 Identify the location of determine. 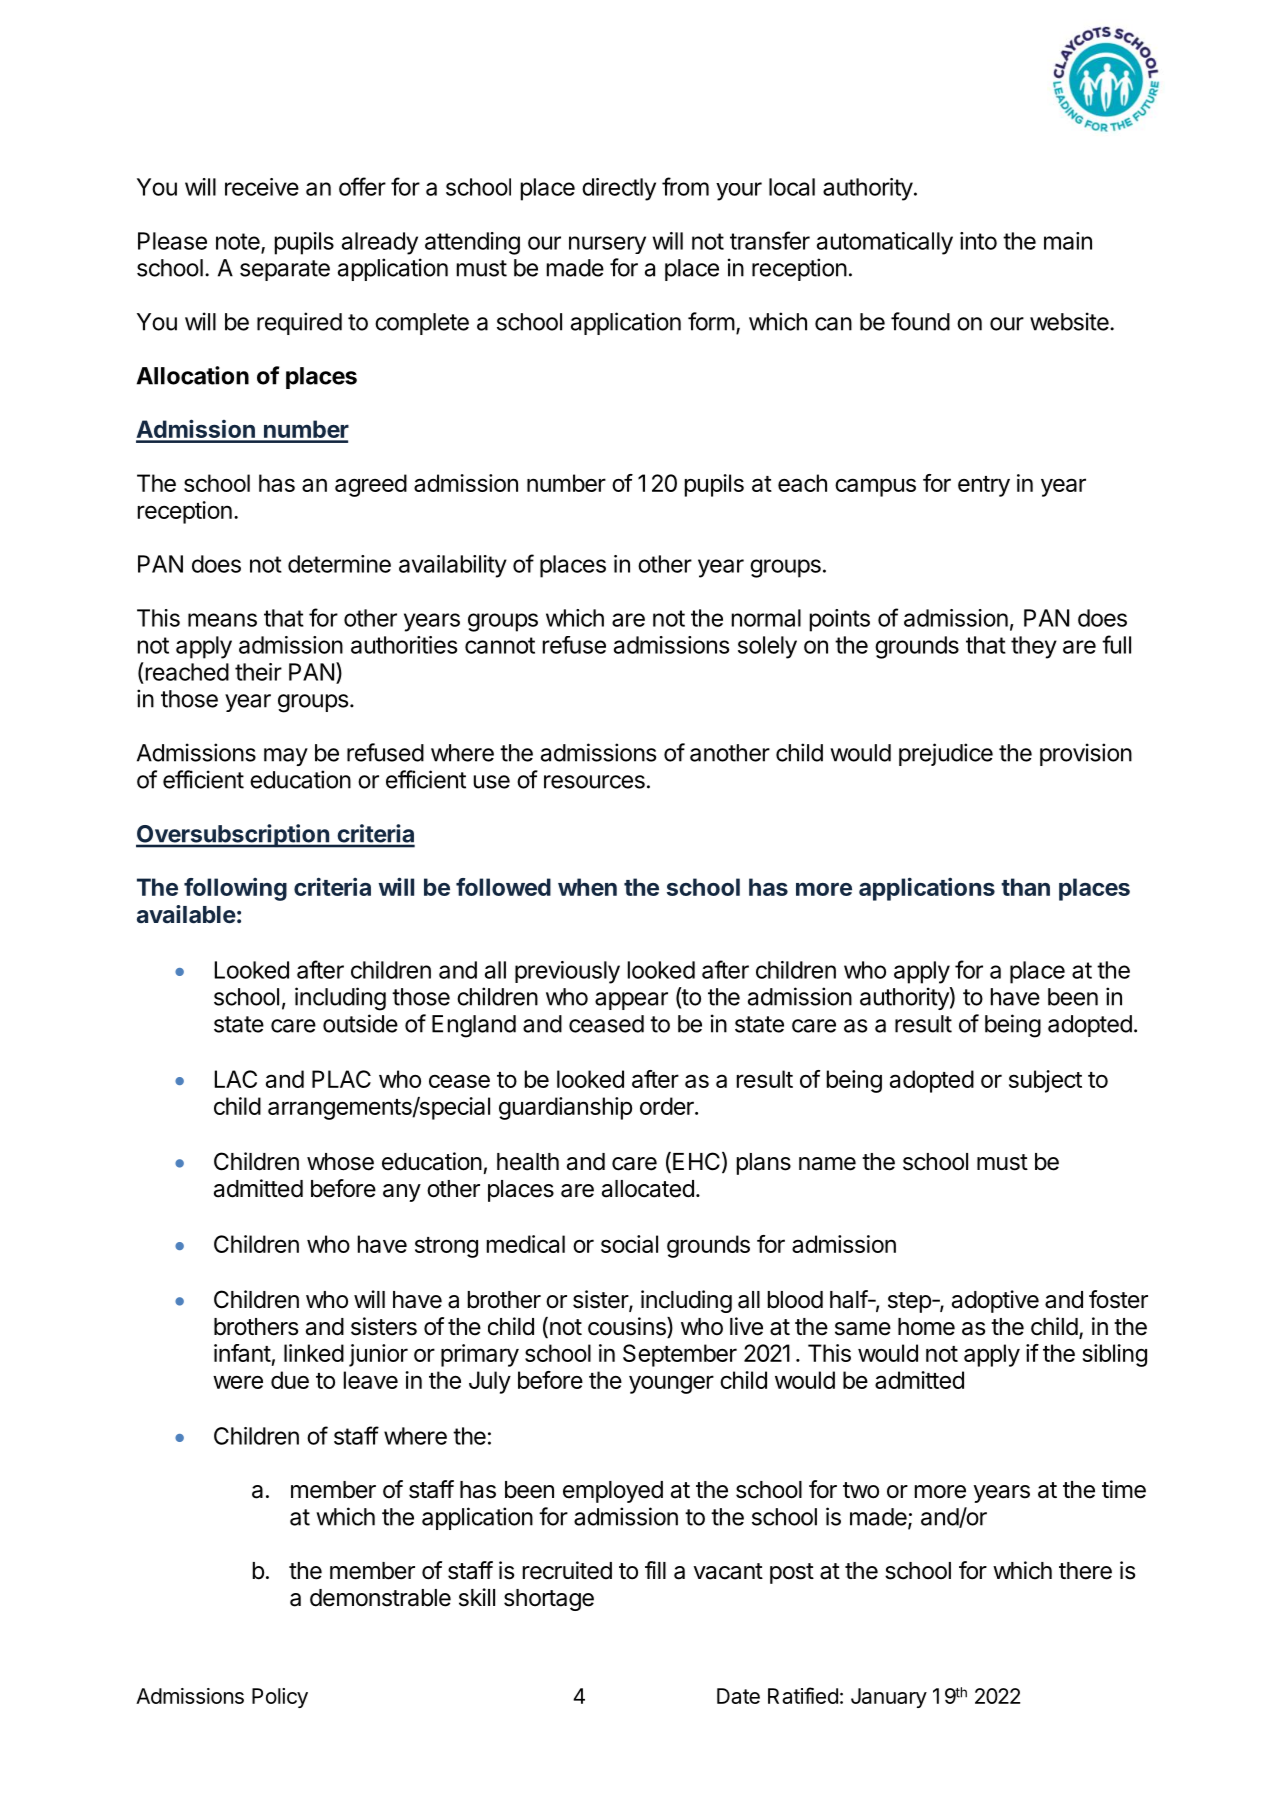
(339, 564).
